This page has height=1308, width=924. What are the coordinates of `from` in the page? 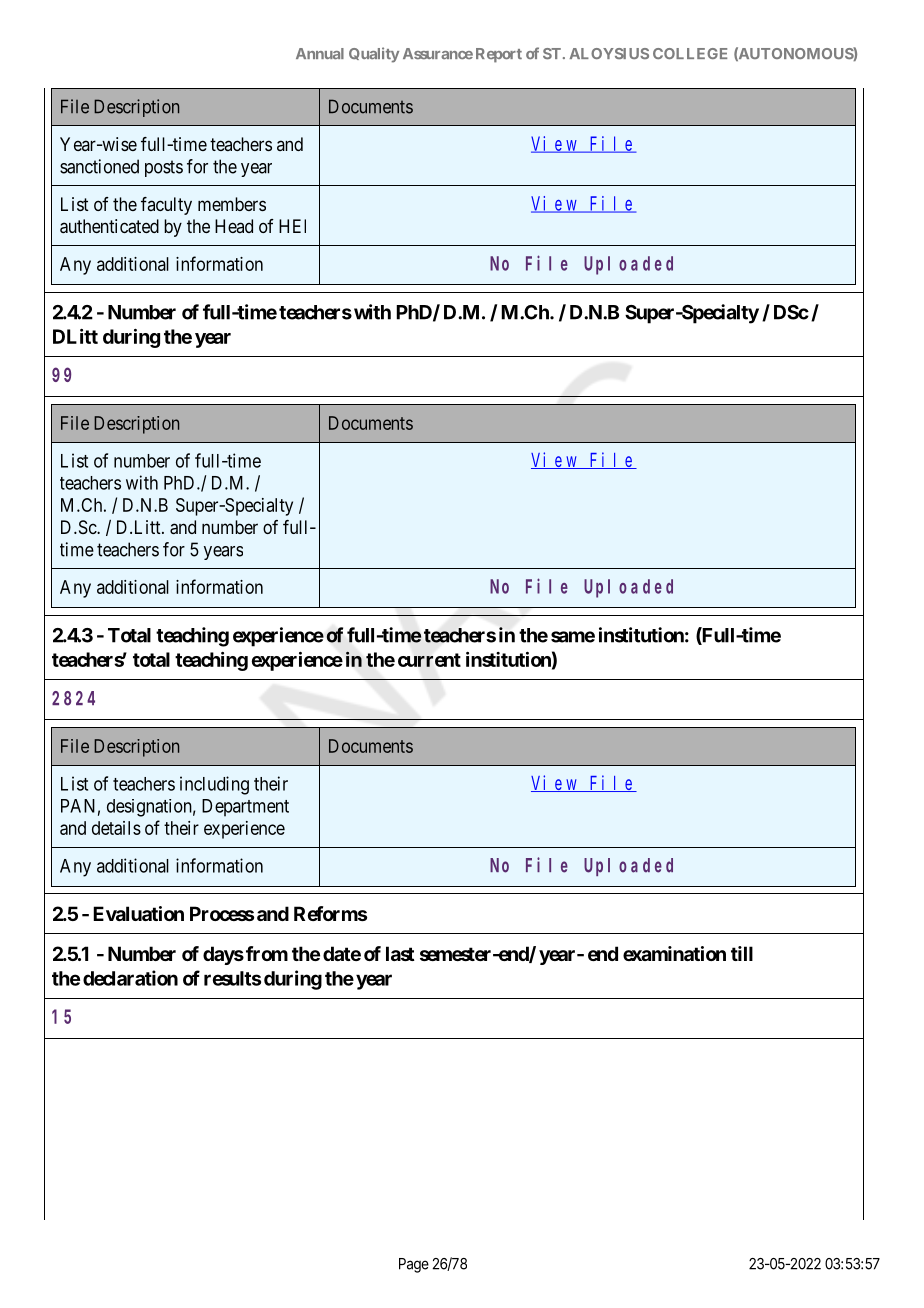 It's located at (267, 953).
